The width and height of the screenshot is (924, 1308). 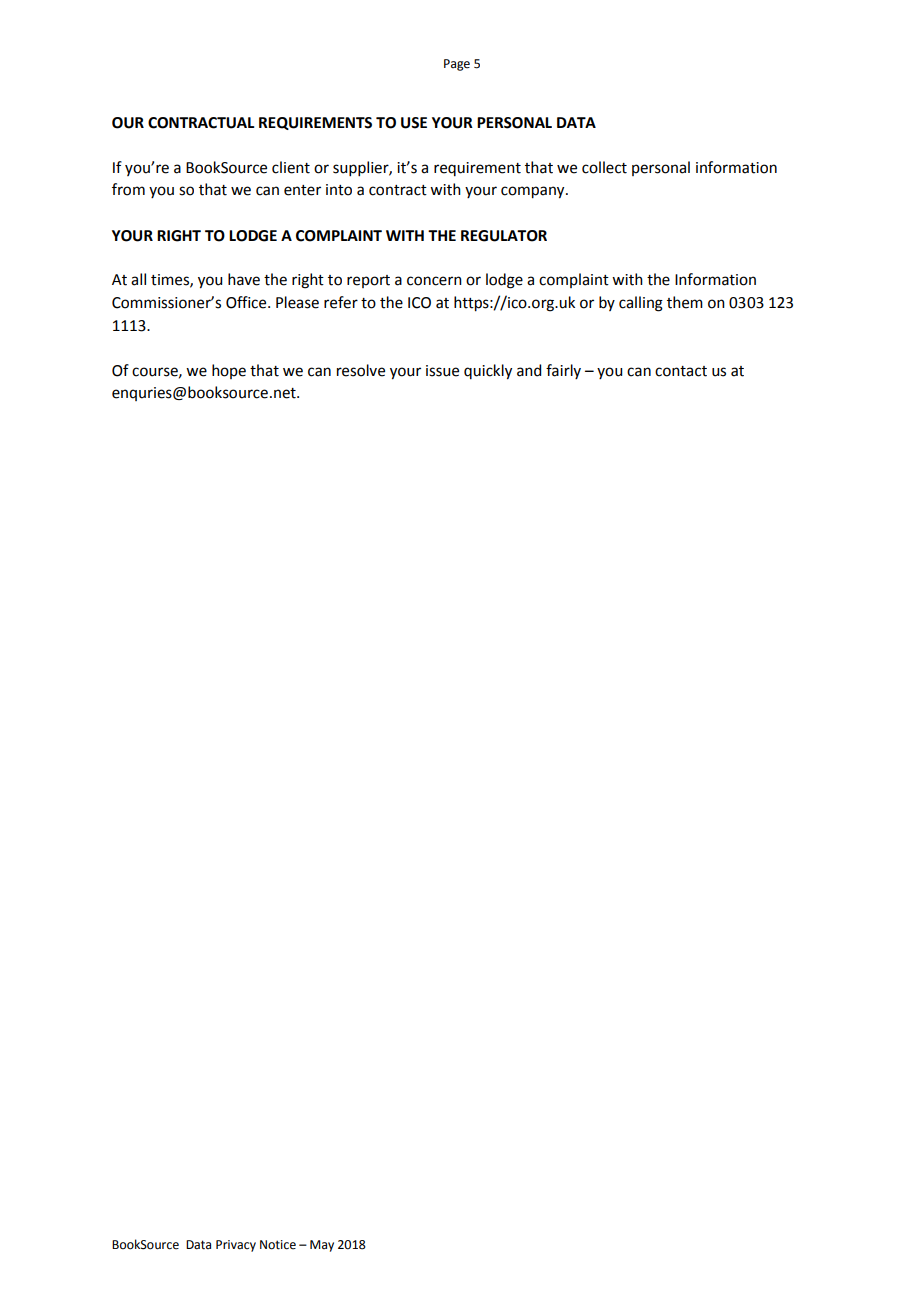 I want to click on and, so click(x=529, y=370).
